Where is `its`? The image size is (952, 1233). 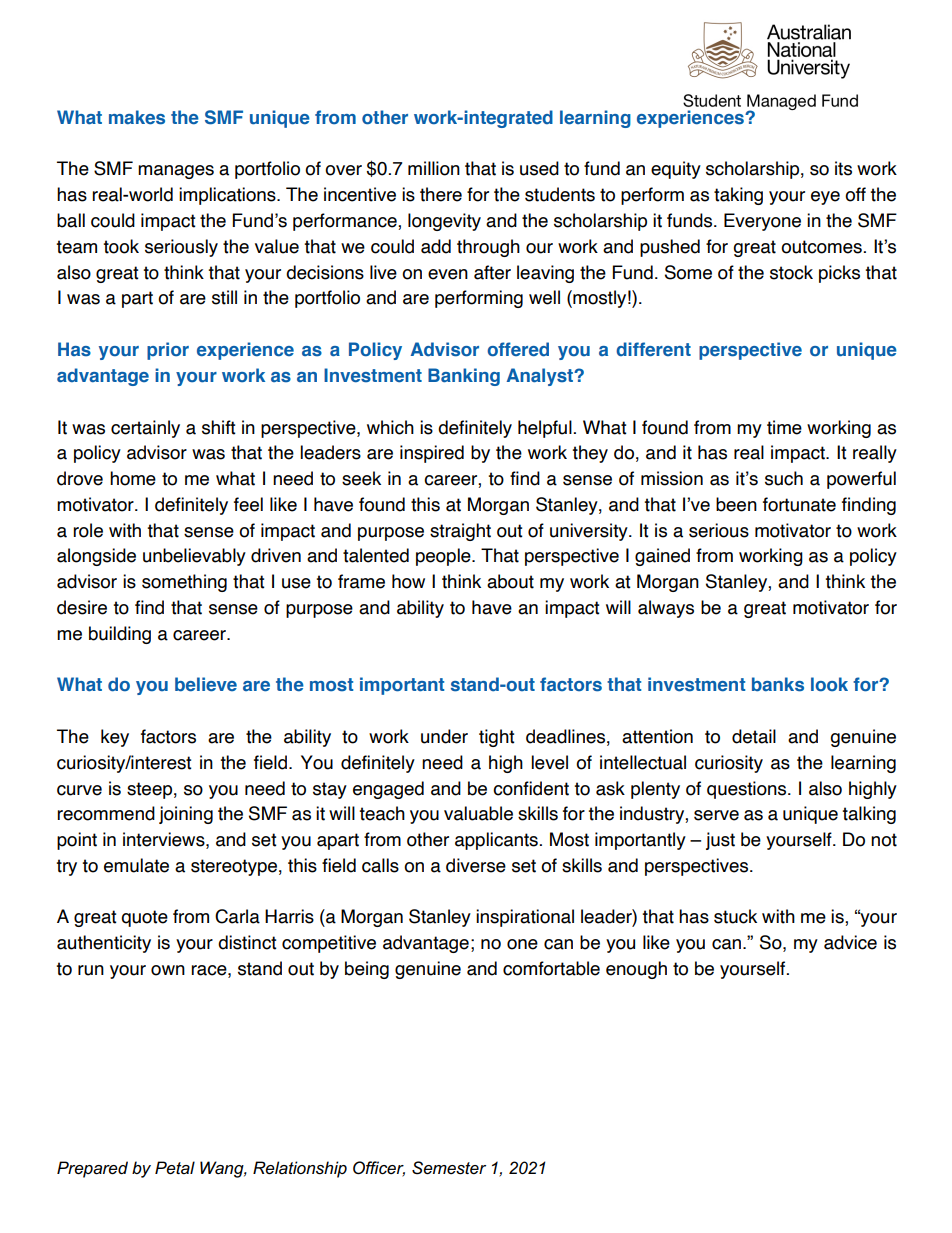 its is located at coordinates (843, 168).
